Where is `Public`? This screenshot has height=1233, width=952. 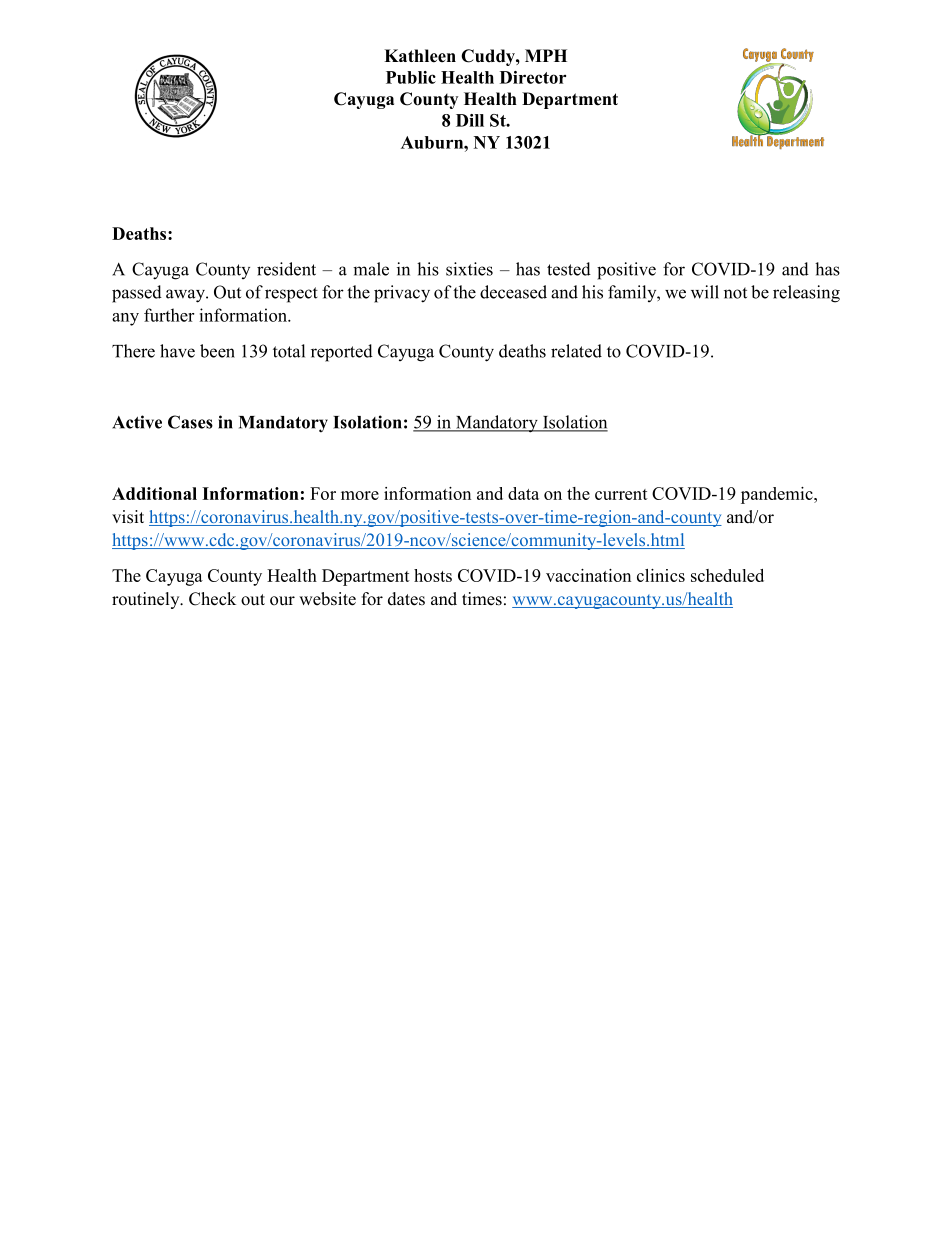 Public is located at coordinates (411, 77).
